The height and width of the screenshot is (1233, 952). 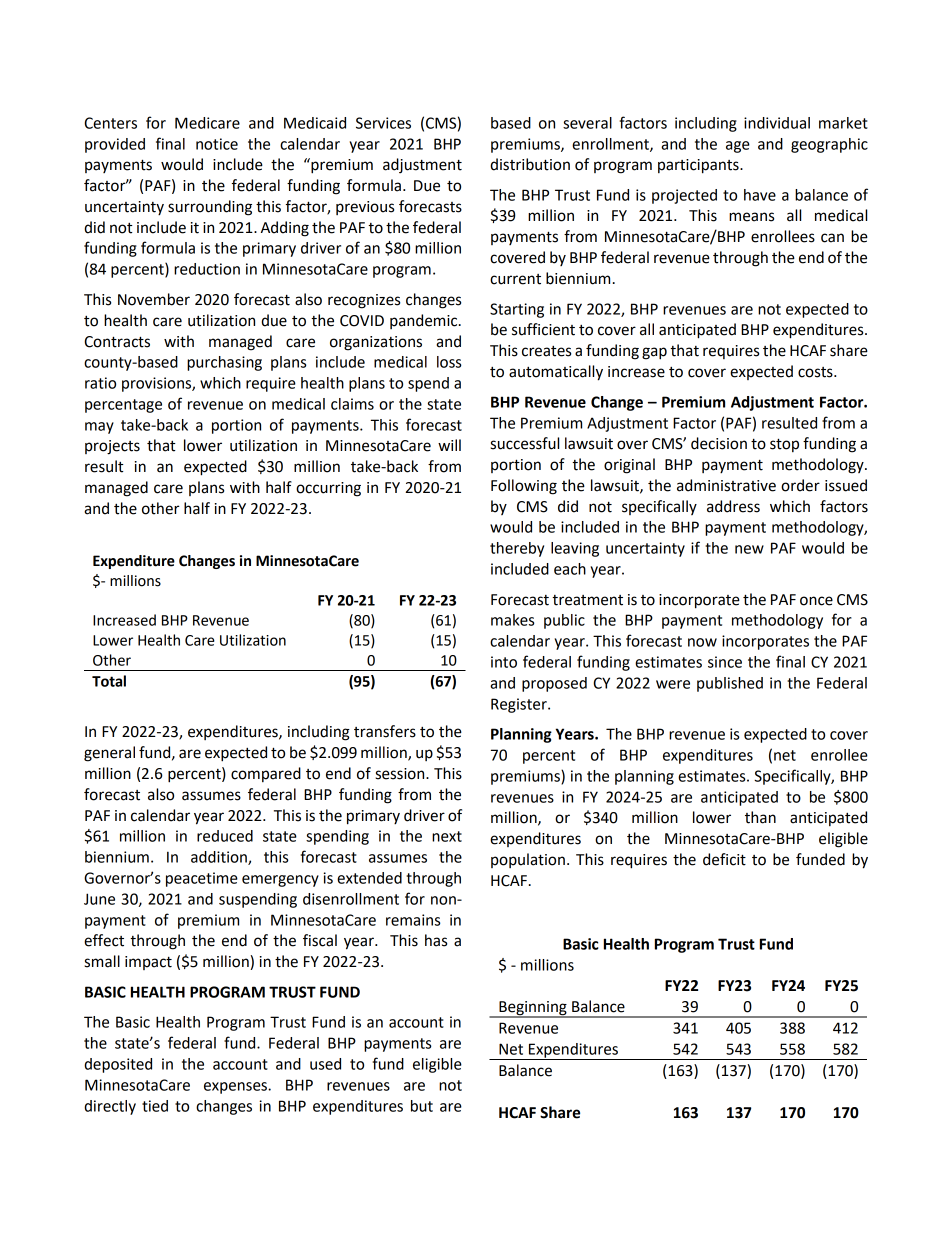 I want to click on notice, so click(x=217, y=144).
